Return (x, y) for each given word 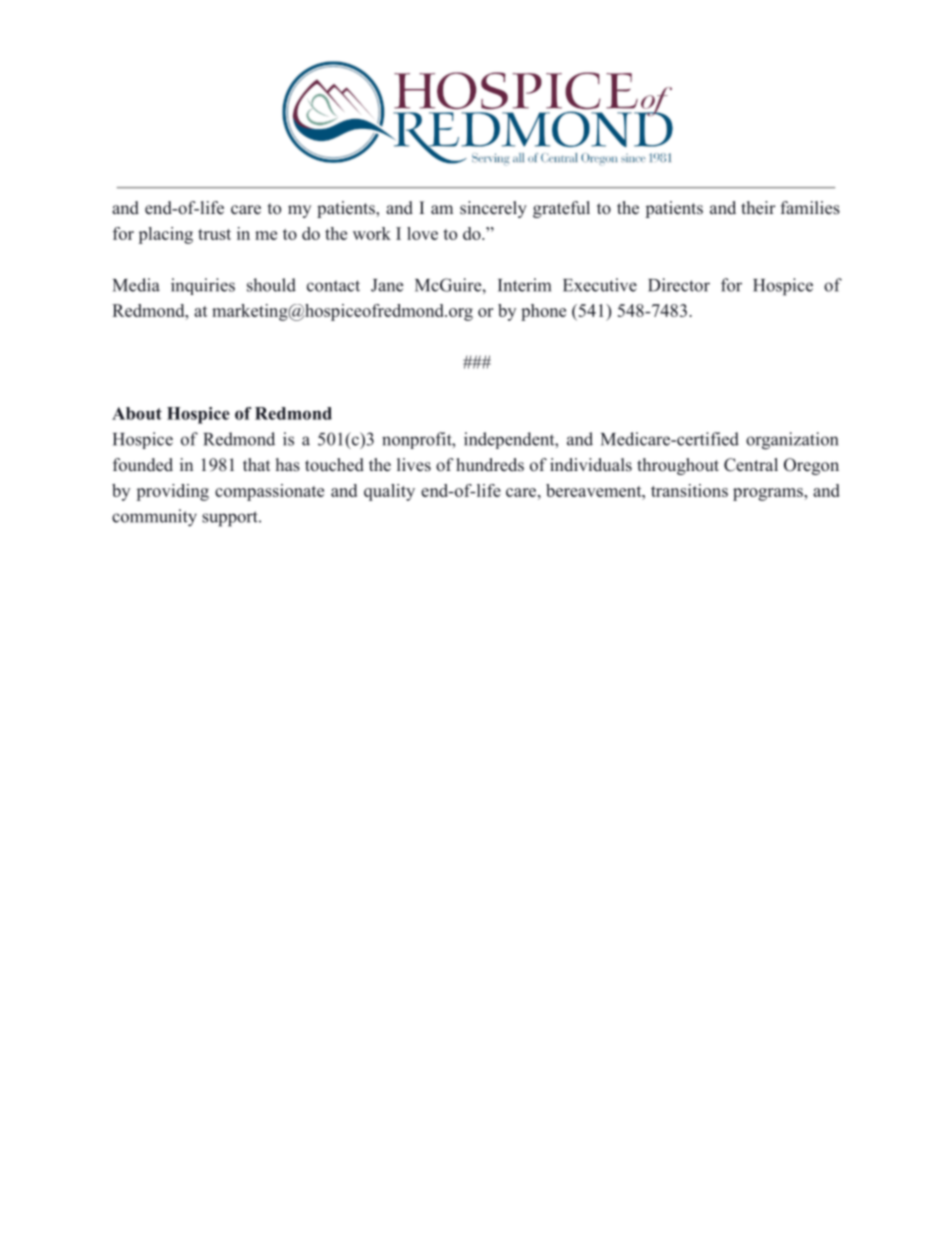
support (231, 519)
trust (214, 234)
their (758, 208)
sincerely (493, 209)
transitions (689, 490)
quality (389, 492)
